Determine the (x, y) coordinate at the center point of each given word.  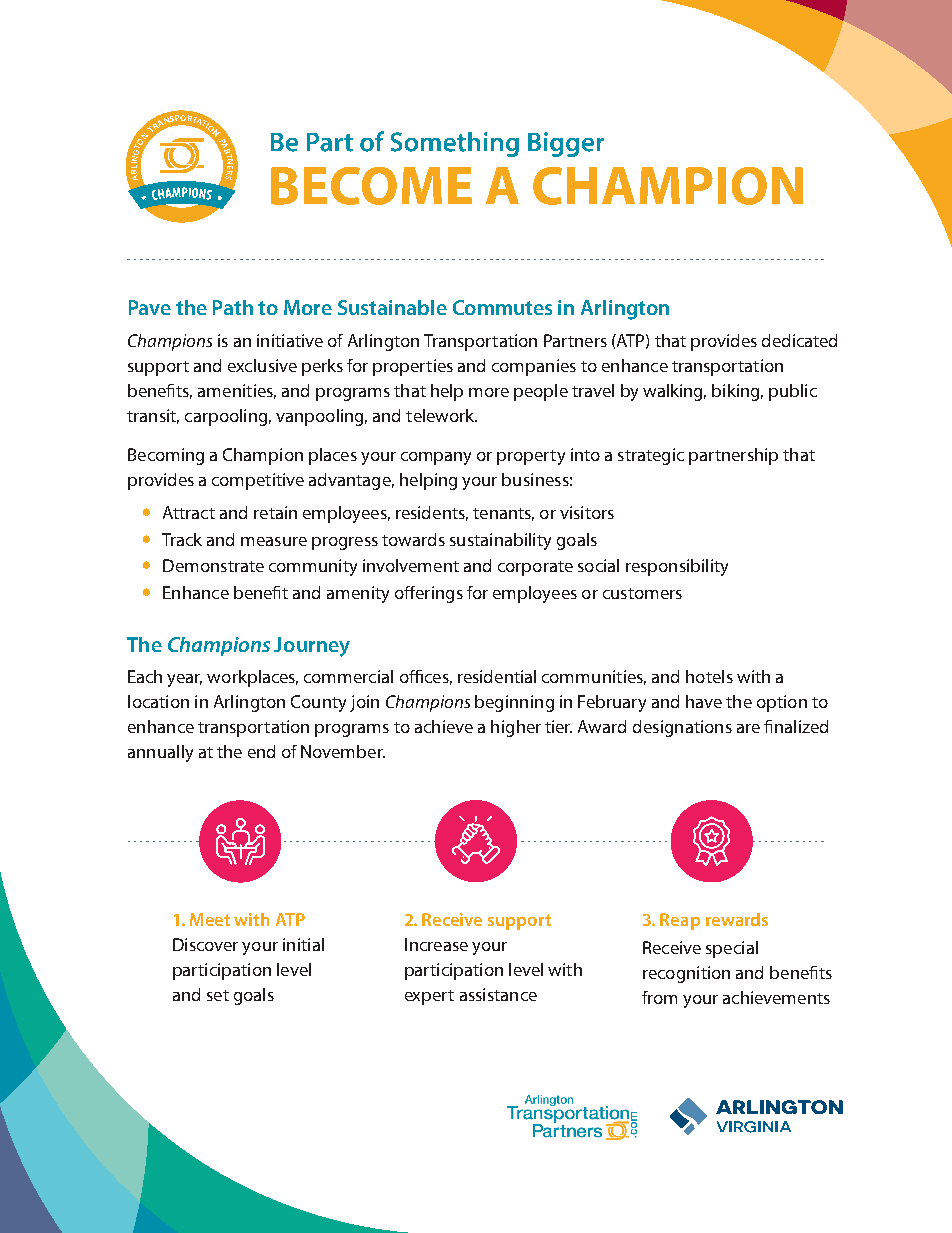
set (218, 995)
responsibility (677, 567)
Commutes (502, 307)
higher (516, 728)
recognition (686, 974)
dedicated (799, 340)
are (748, 728)
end (261, 751)
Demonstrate (213, 565)
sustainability (500, 541)
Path (233, 307)
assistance (498, 994)
